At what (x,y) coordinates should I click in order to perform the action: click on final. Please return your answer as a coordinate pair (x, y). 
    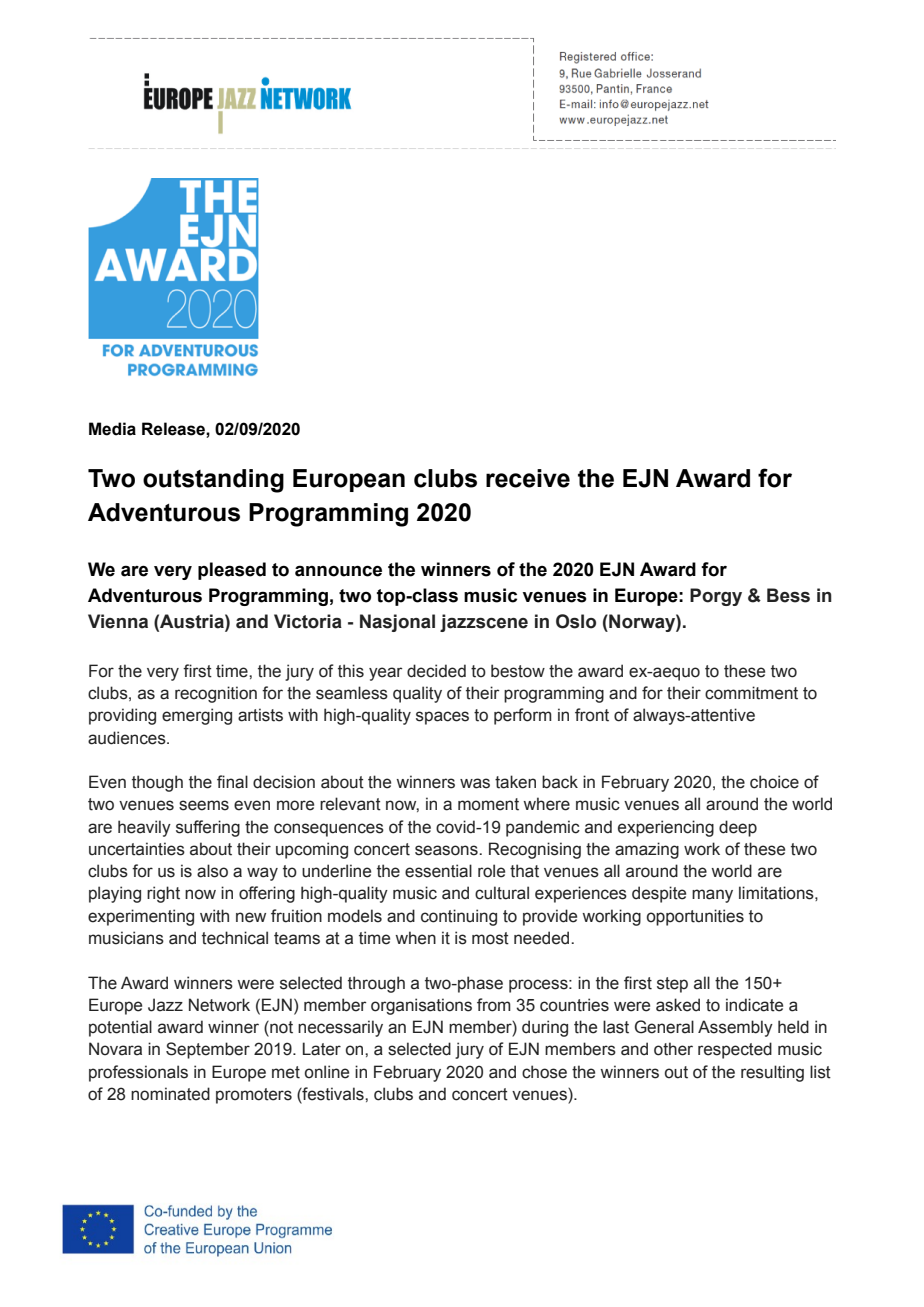
    Looking at the image, I should click on (232, 782).
